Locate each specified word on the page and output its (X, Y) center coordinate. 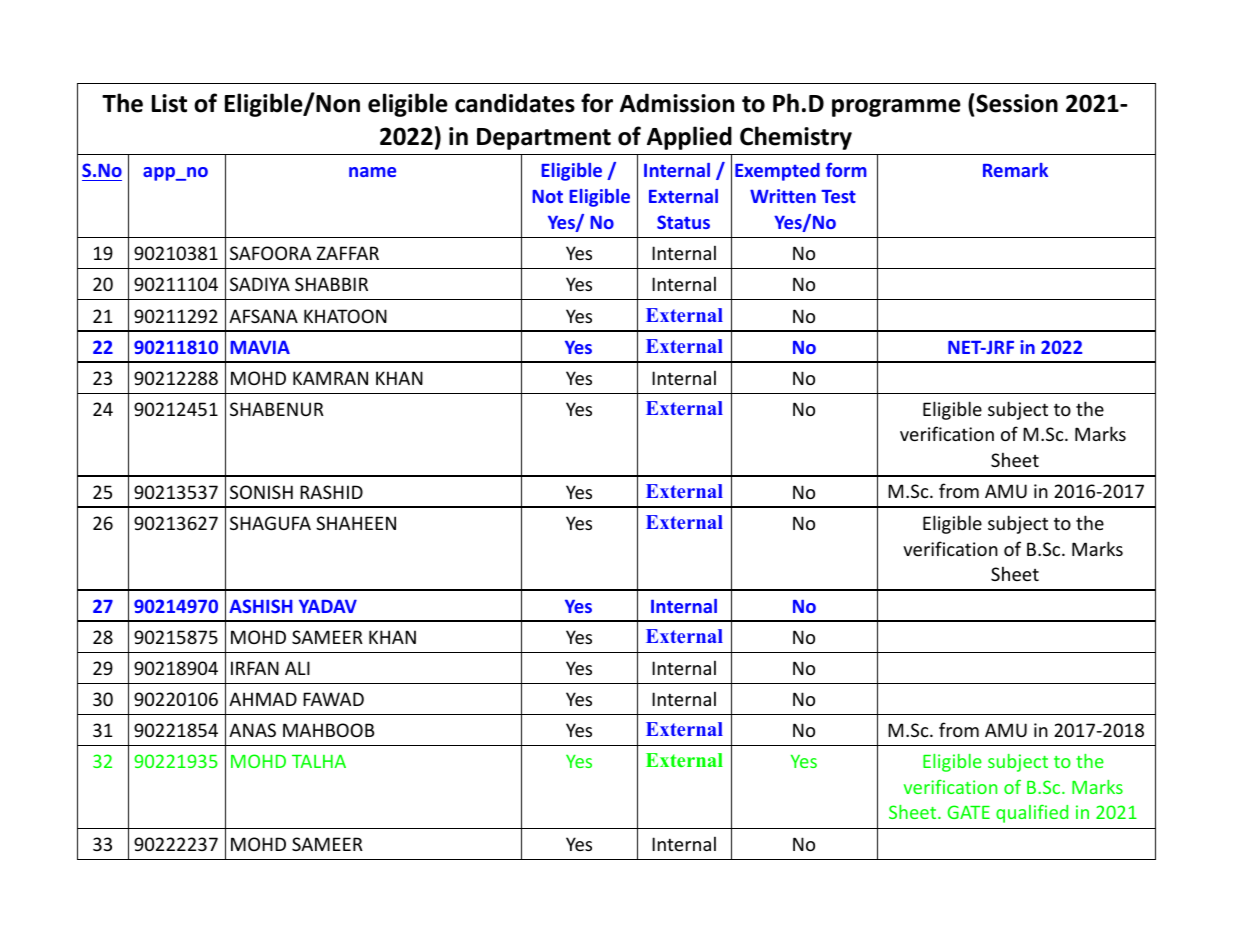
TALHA (319, 761)
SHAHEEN (356, 523)
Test (838, 196)
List (169, 103)
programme (896, 108)
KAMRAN (330, 378)
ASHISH (260, 606)
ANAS (252, 730)
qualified (1032, 813)
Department (544, 139)
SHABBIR (331, 284)
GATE (968, 812)
